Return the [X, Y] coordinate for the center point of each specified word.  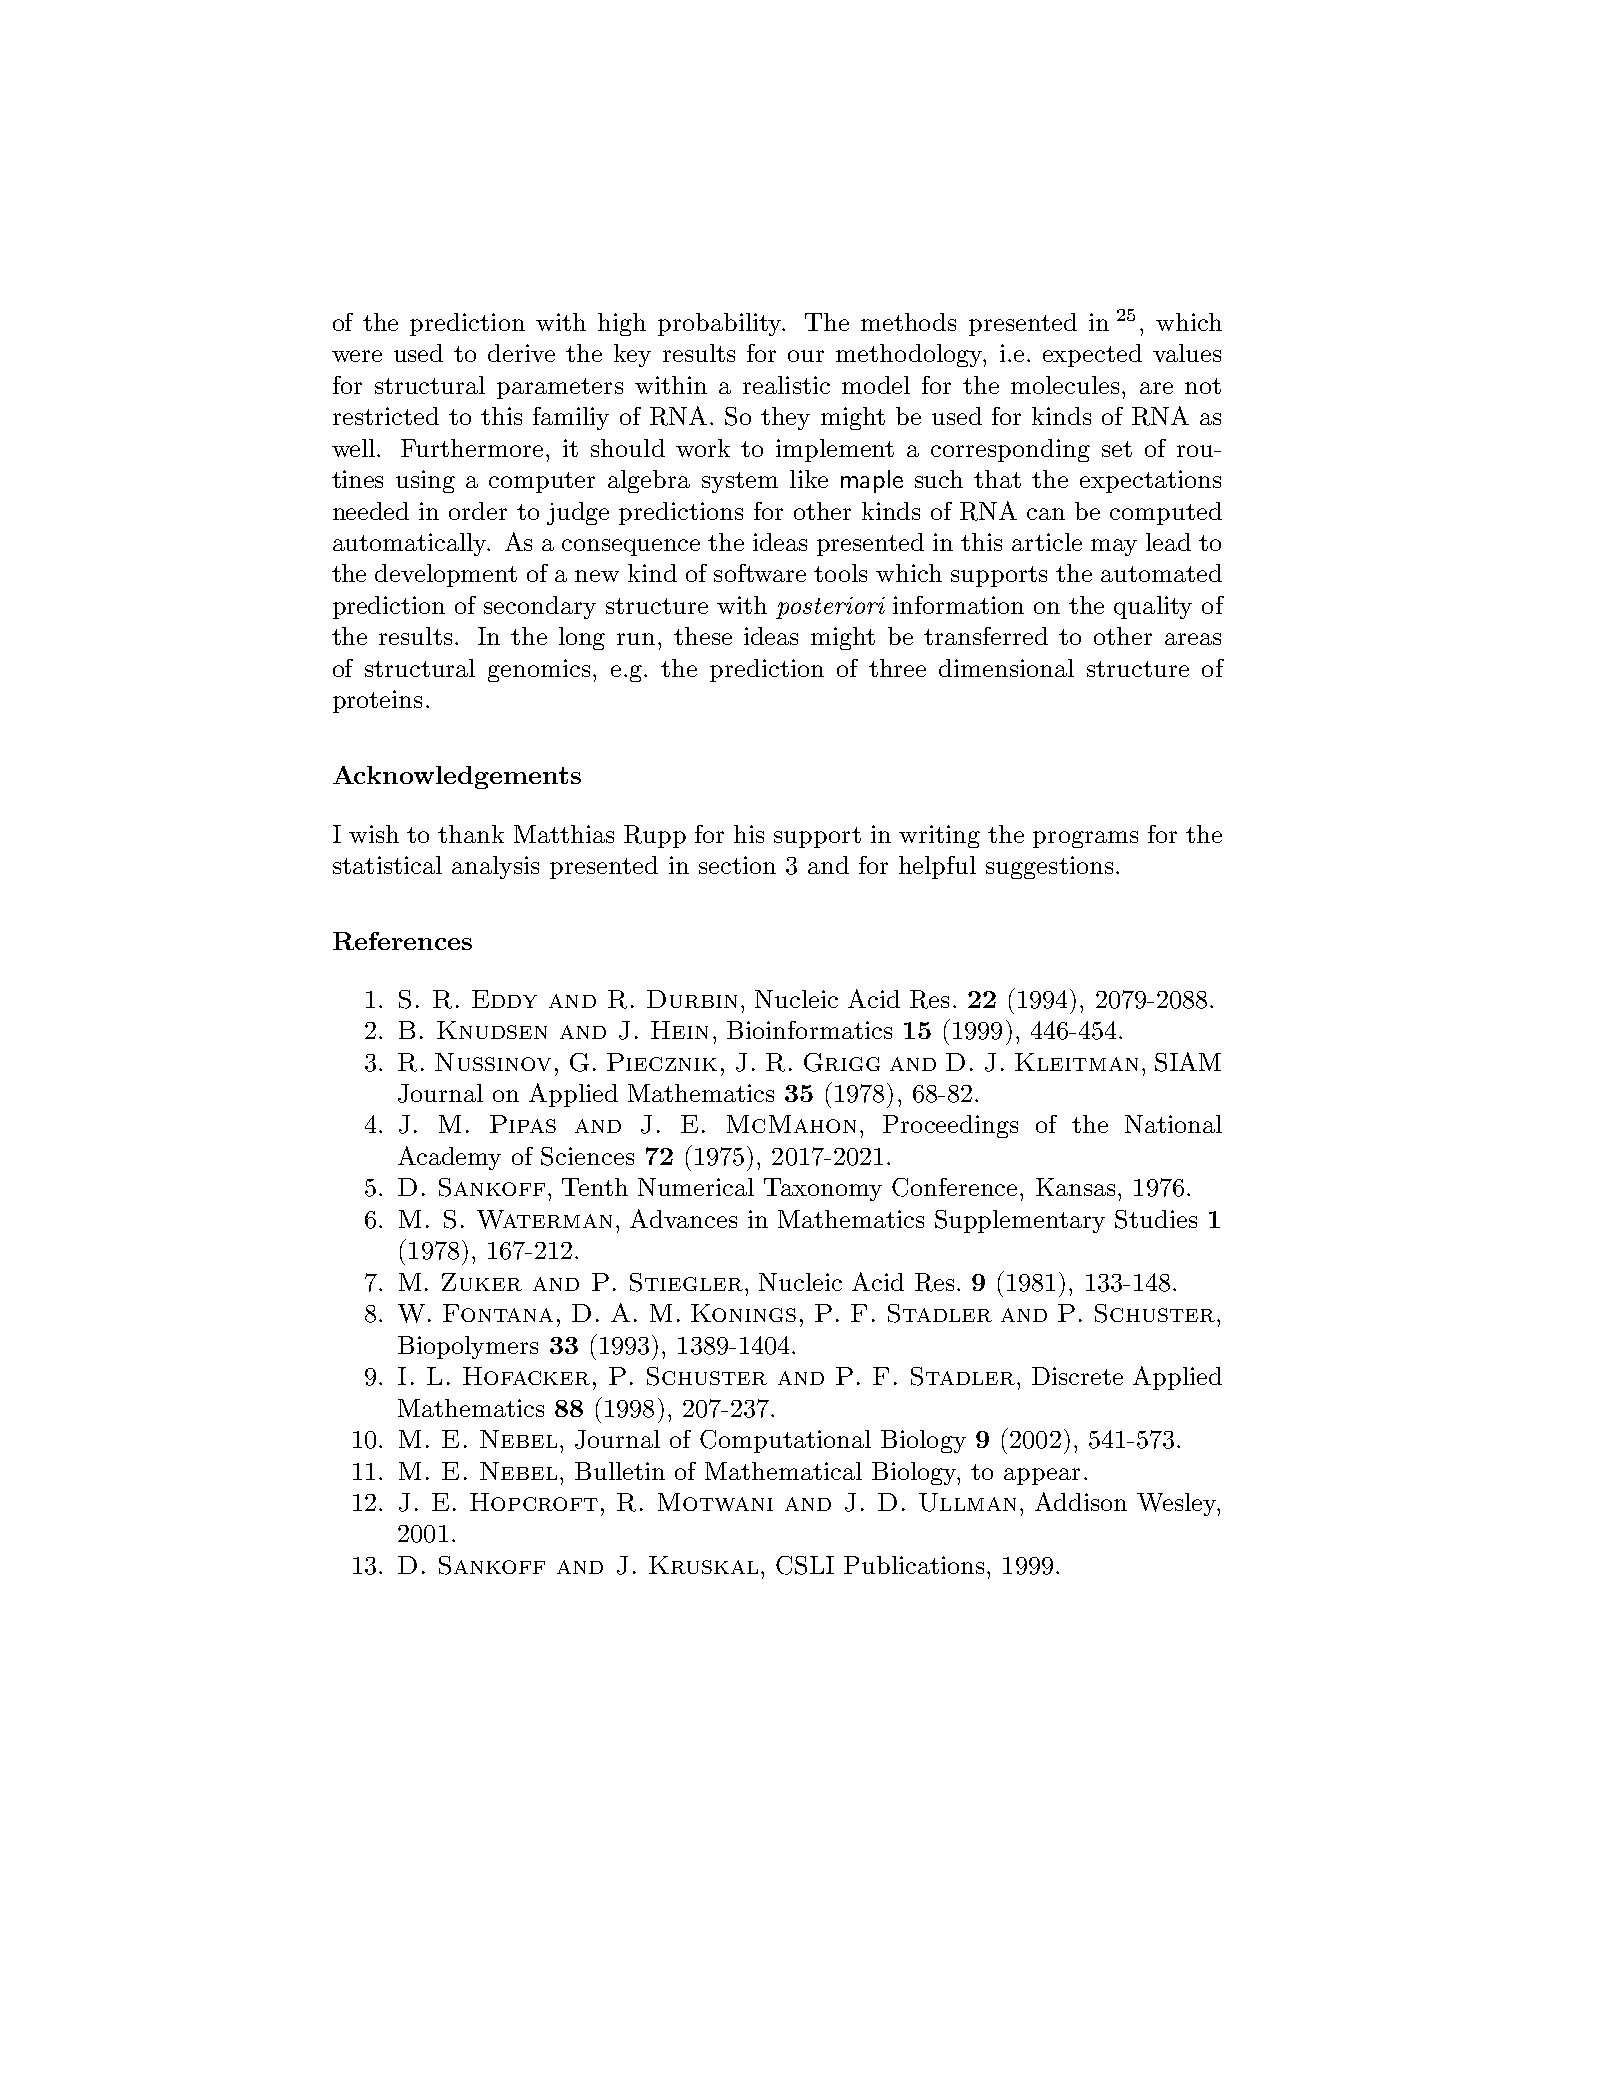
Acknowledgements [457, 777]
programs [1085, 839]
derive [521, 353]
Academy [449, 1158]
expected [1092, 355]
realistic [786, 385]
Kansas [1075, 1187]
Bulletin [620, 1471]
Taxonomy [823, 1189]
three [897, 668]
